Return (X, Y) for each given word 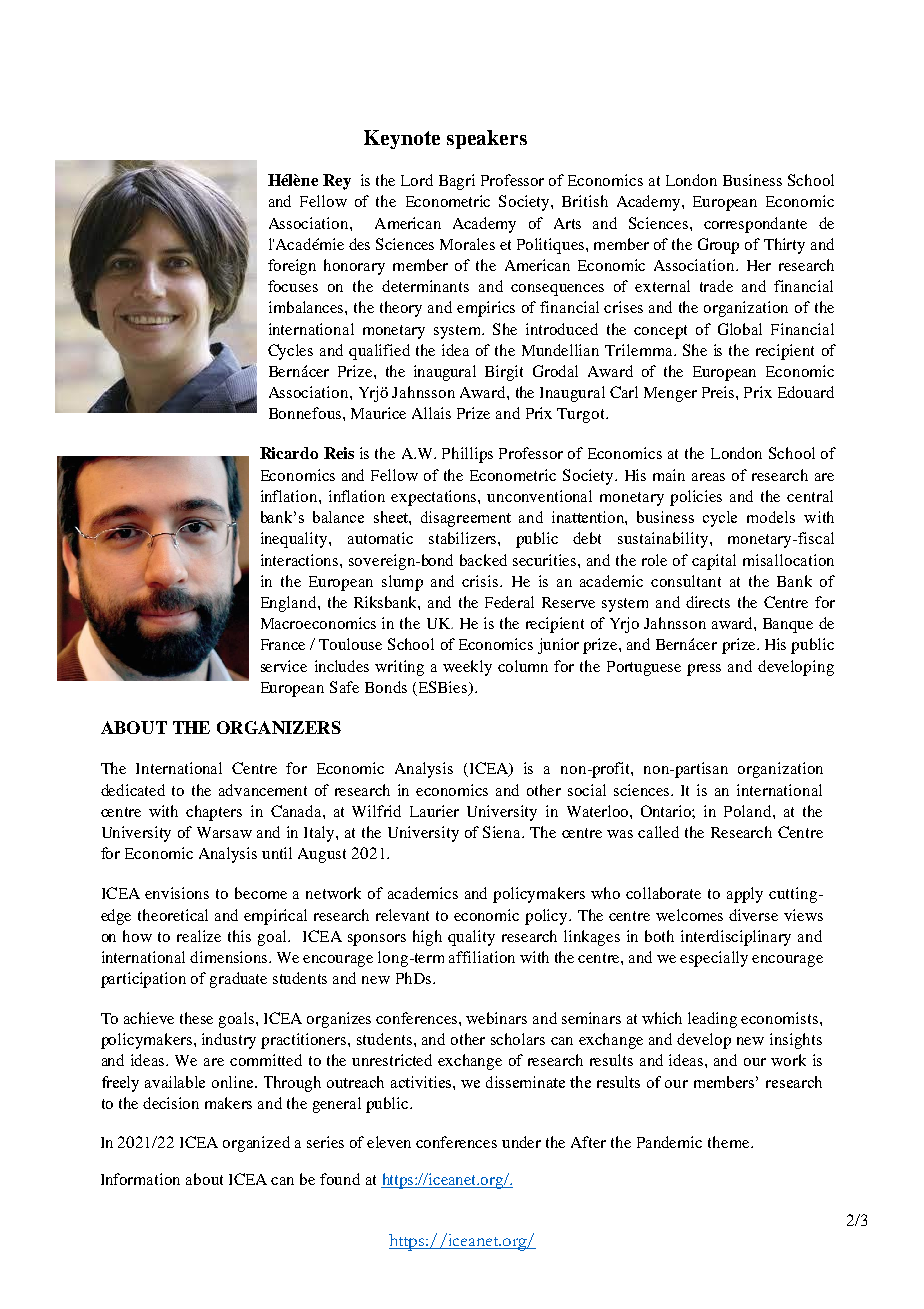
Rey (337, 182)
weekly (467, 668)
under (521, 1142)
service (284, 666)
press (704, 670)
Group (718, 246)
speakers (487, 139)
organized (256, 1144)
